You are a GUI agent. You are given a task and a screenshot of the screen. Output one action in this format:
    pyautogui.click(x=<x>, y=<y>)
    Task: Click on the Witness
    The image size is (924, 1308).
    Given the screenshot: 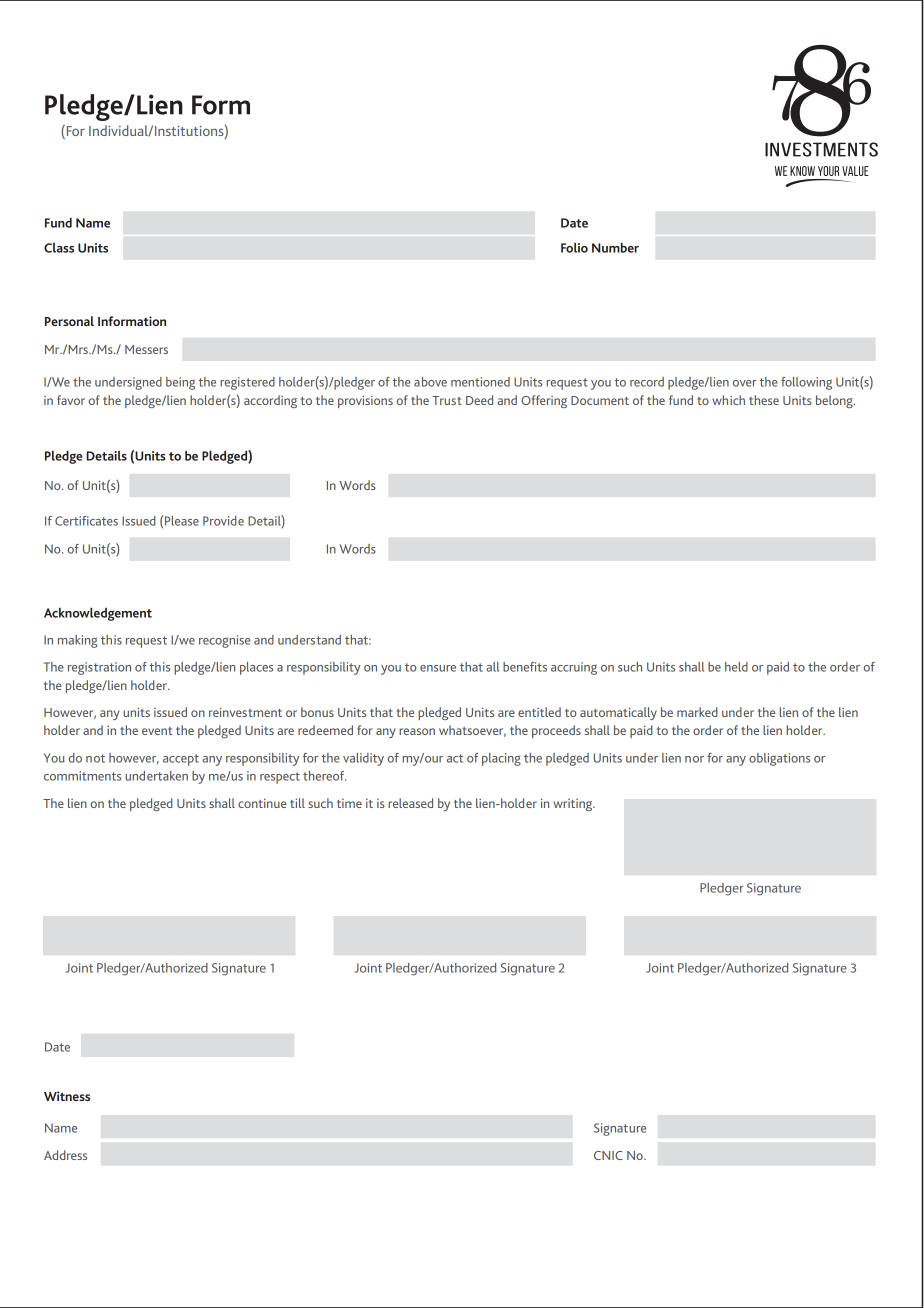 What is the action you would take?
    pyautogui.click(x=67, y=1096)
